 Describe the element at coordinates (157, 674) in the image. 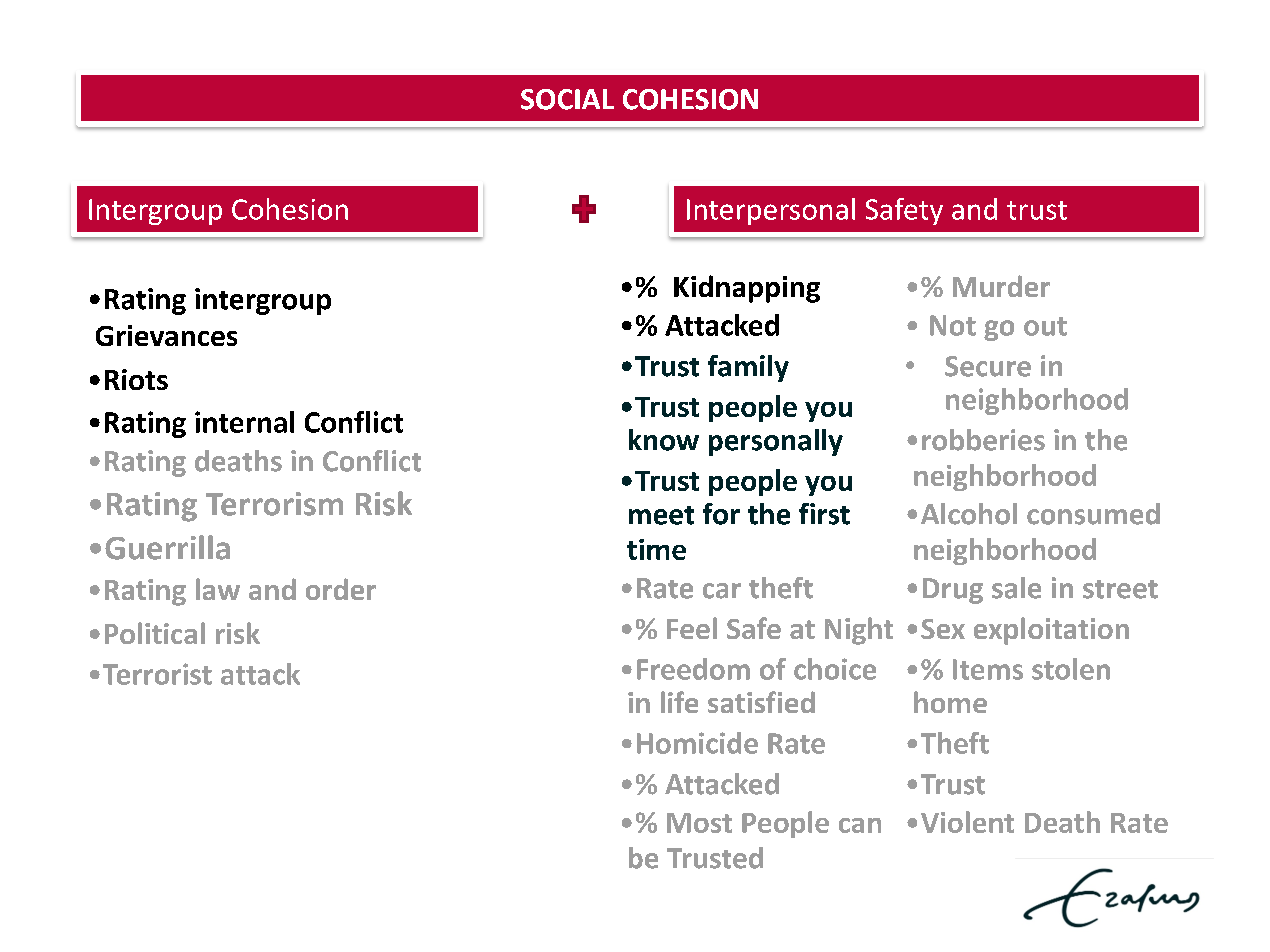

I see `Terrorist` at that location.
